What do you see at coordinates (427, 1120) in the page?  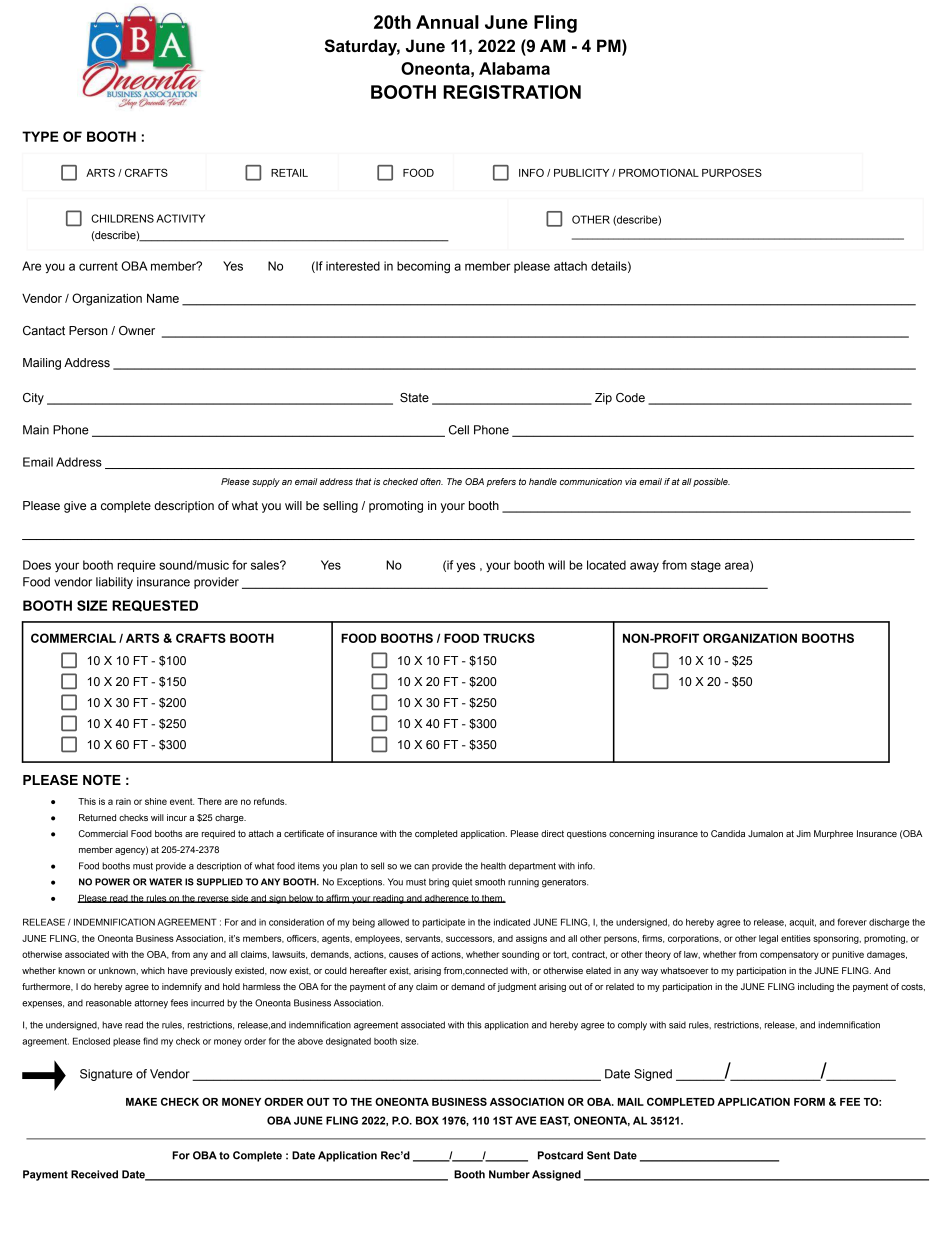 I see `BOX` at bounding box center [427, 1120].
